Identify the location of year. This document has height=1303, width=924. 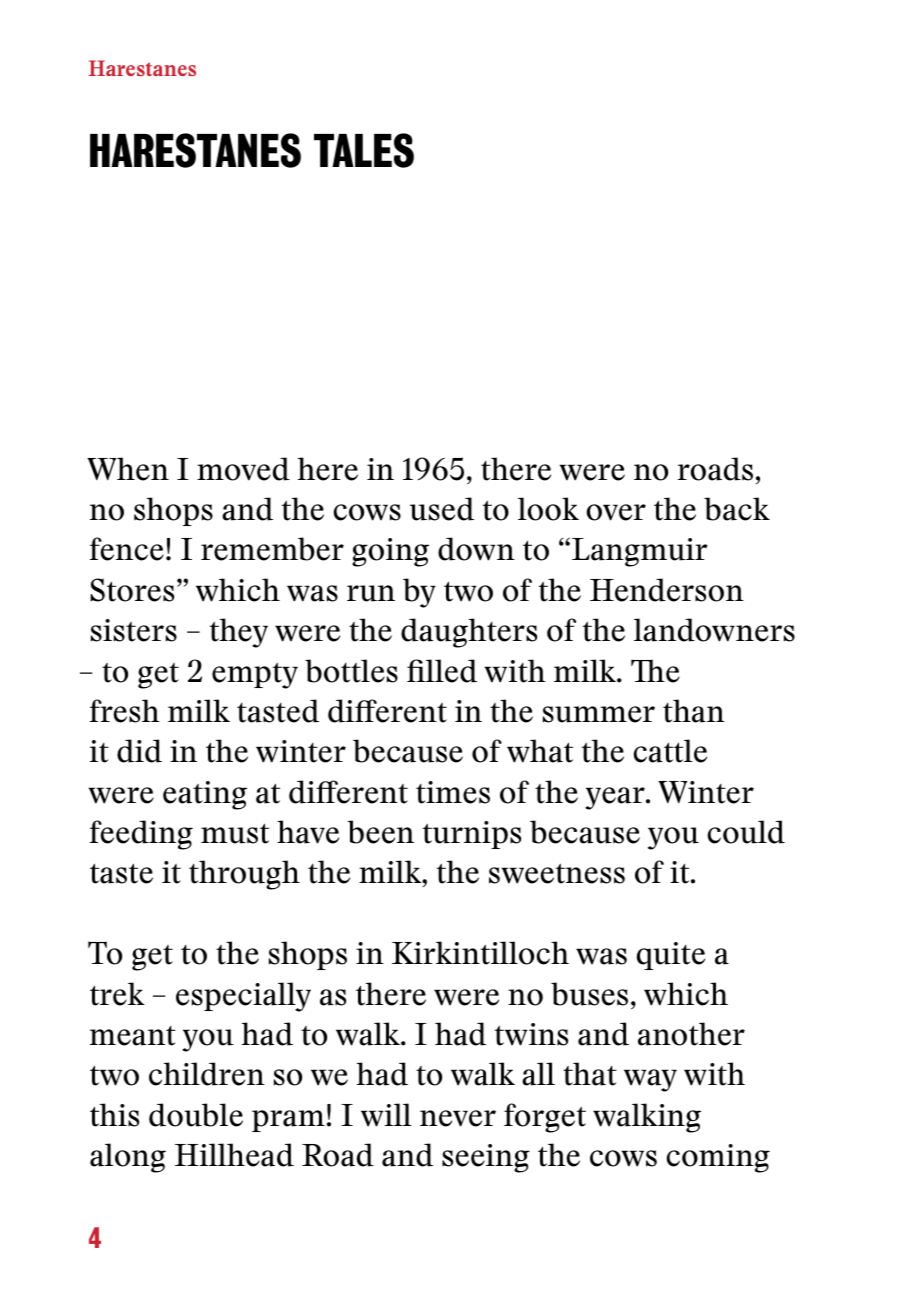
(616, 798).
